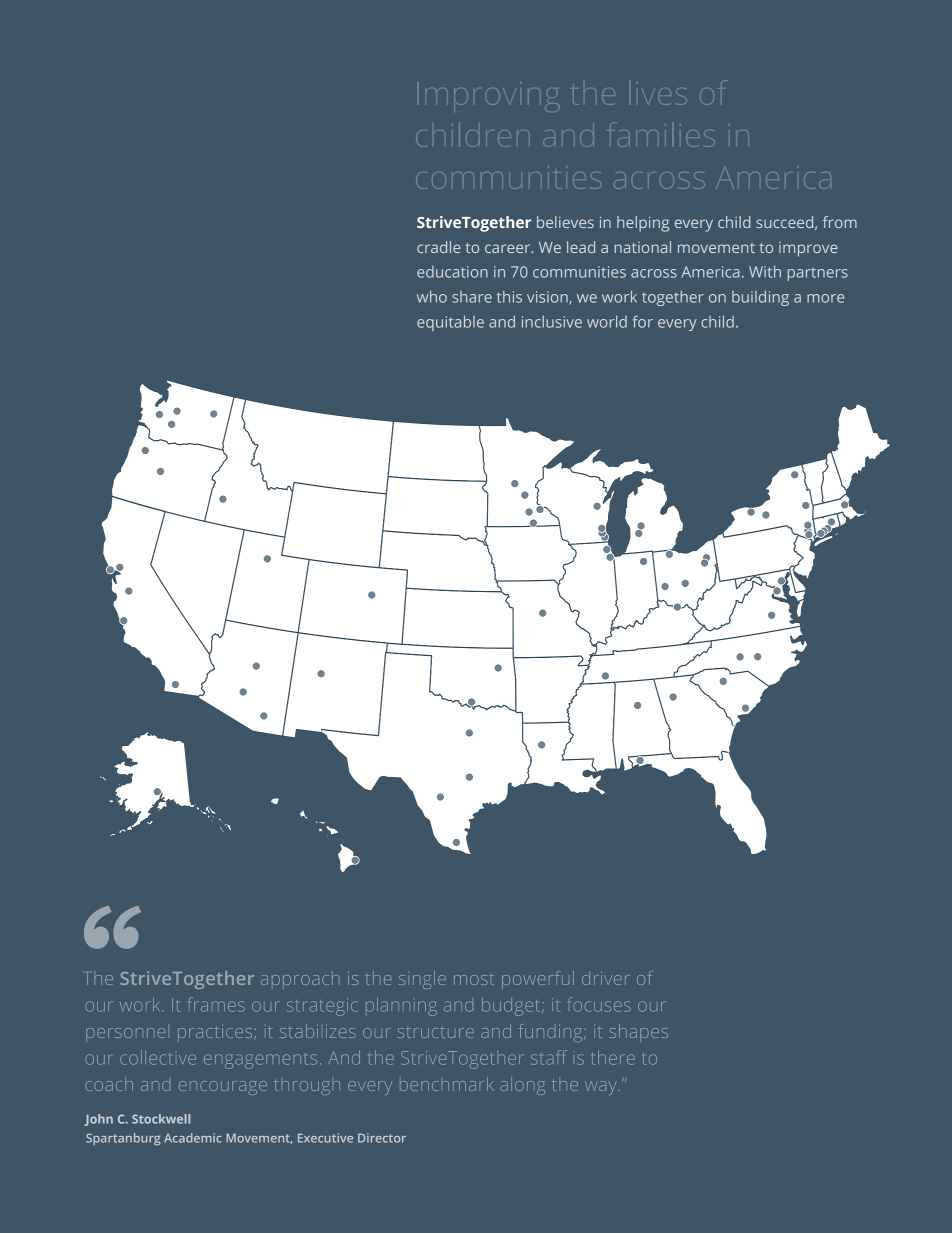  Describe the element at coordinates (193, 1138) in the image. I see `Academic` at that location.
